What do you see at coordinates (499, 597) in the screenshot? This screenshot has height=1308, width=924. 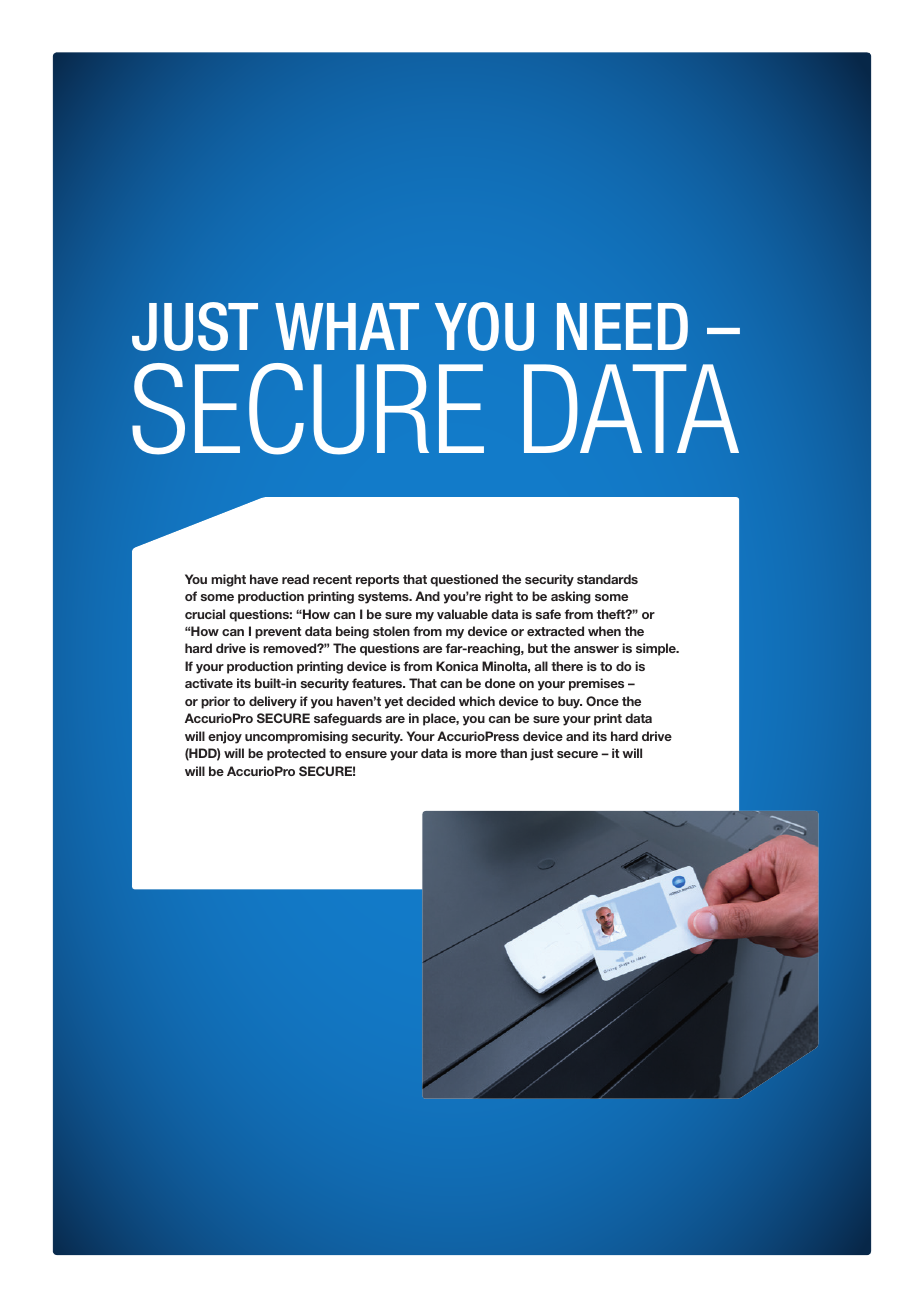 I see `right` at bounding box center [499, 597].
